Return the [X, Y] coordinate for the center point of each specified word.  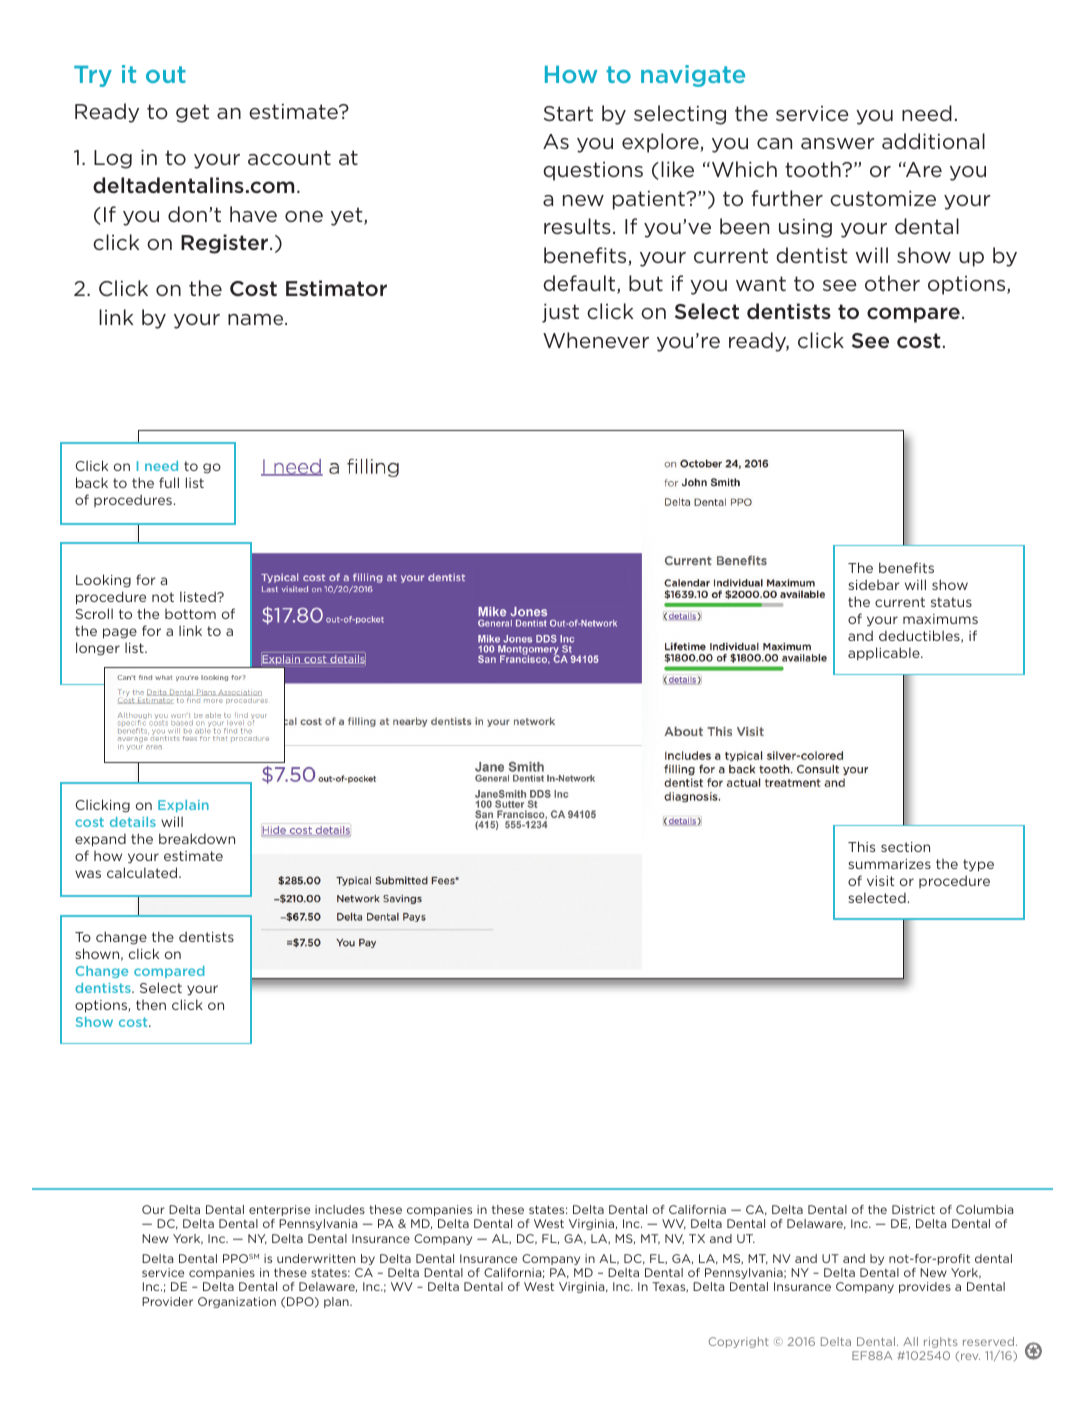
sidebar [874, 584]
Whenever [596, 340]
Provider [167, 1301]
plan [337, 1302]
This [861, 846]
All [910, 1341]
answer [837, 143]
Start [568, 113]
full [169, 482]
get [192, 113]
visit [880, 881]
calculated [143, 872]
